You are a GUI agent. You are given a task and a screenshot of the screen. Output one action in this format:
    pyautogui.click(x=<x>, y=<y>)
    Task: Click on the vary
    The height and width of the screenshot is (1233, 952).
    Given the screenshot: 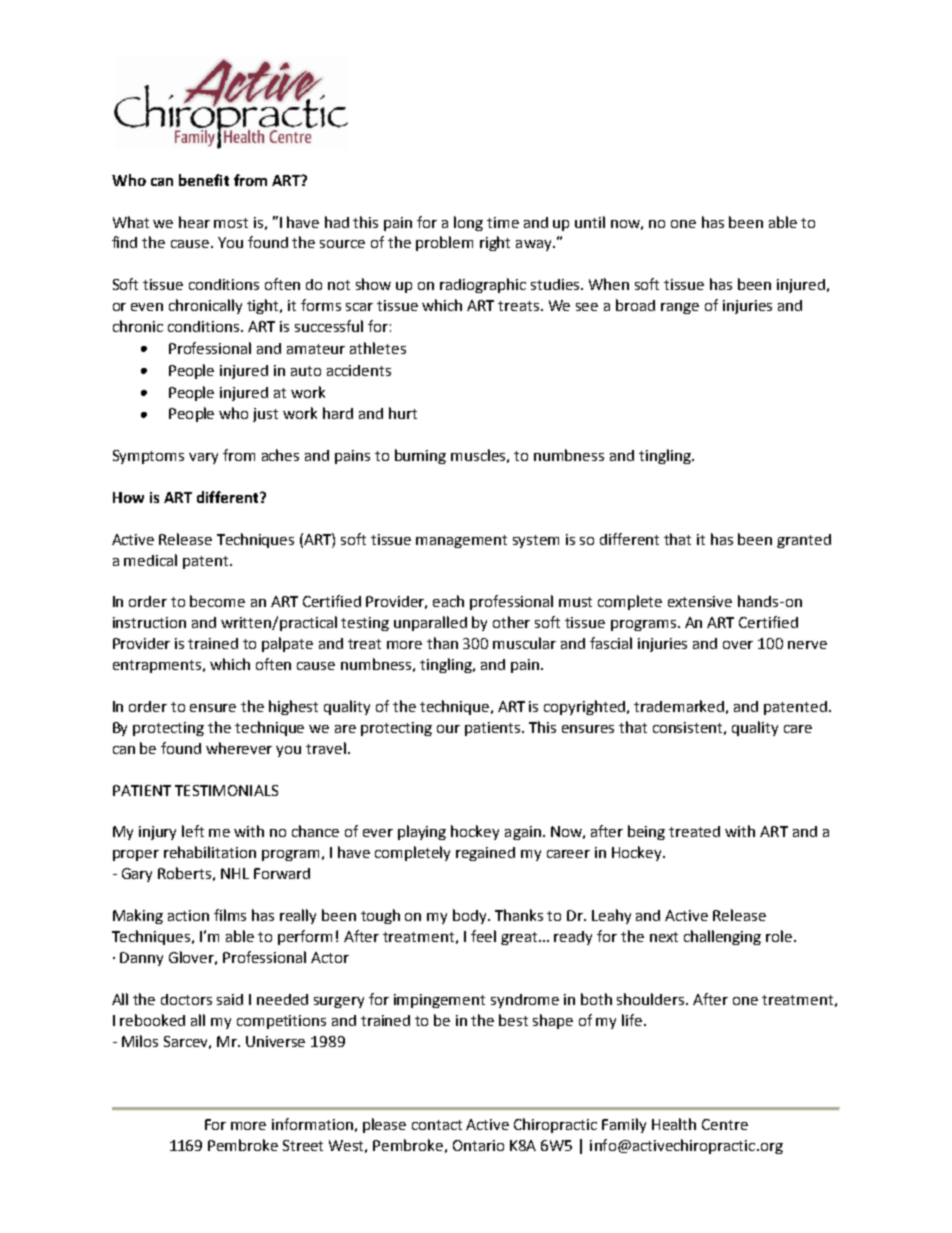 What is the action you would take?
    pyautogui.click(x=203, y=458)
